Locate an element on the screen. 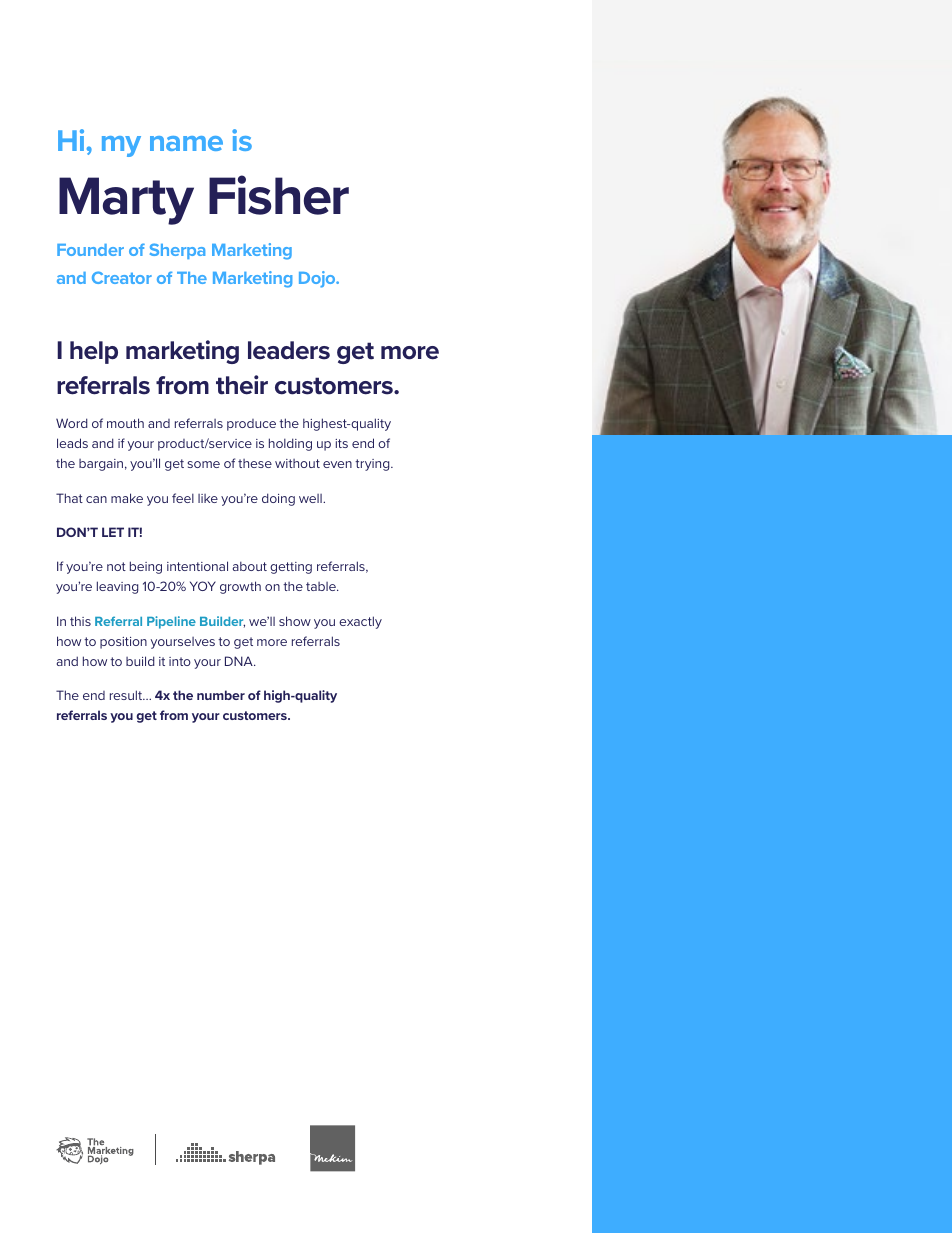 The width and height of the screenshot is (952, 1233). Marty is located at coordinates (126, 201).
